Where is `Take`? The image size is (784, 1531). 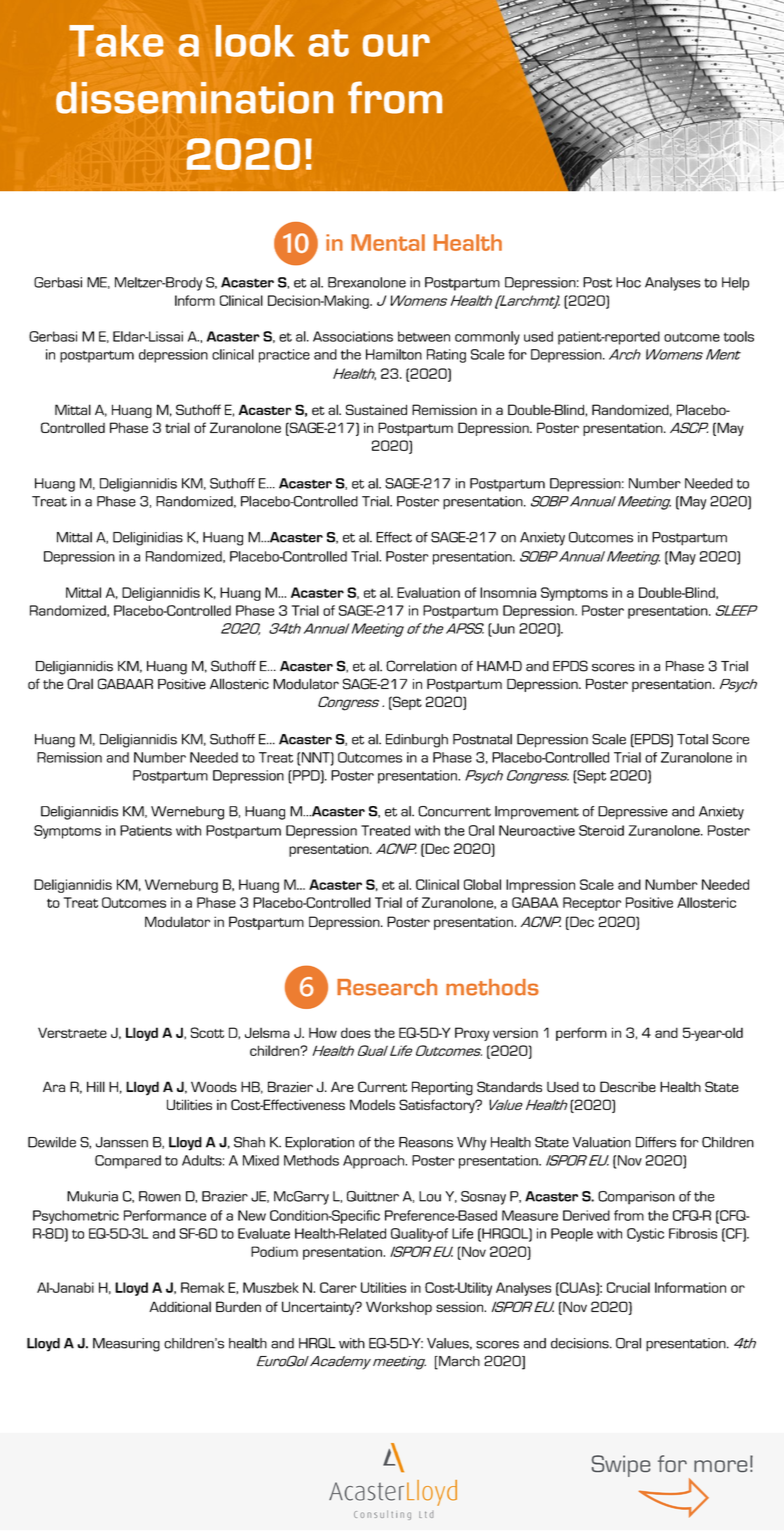 Take is located at coordinates (116, 41).
